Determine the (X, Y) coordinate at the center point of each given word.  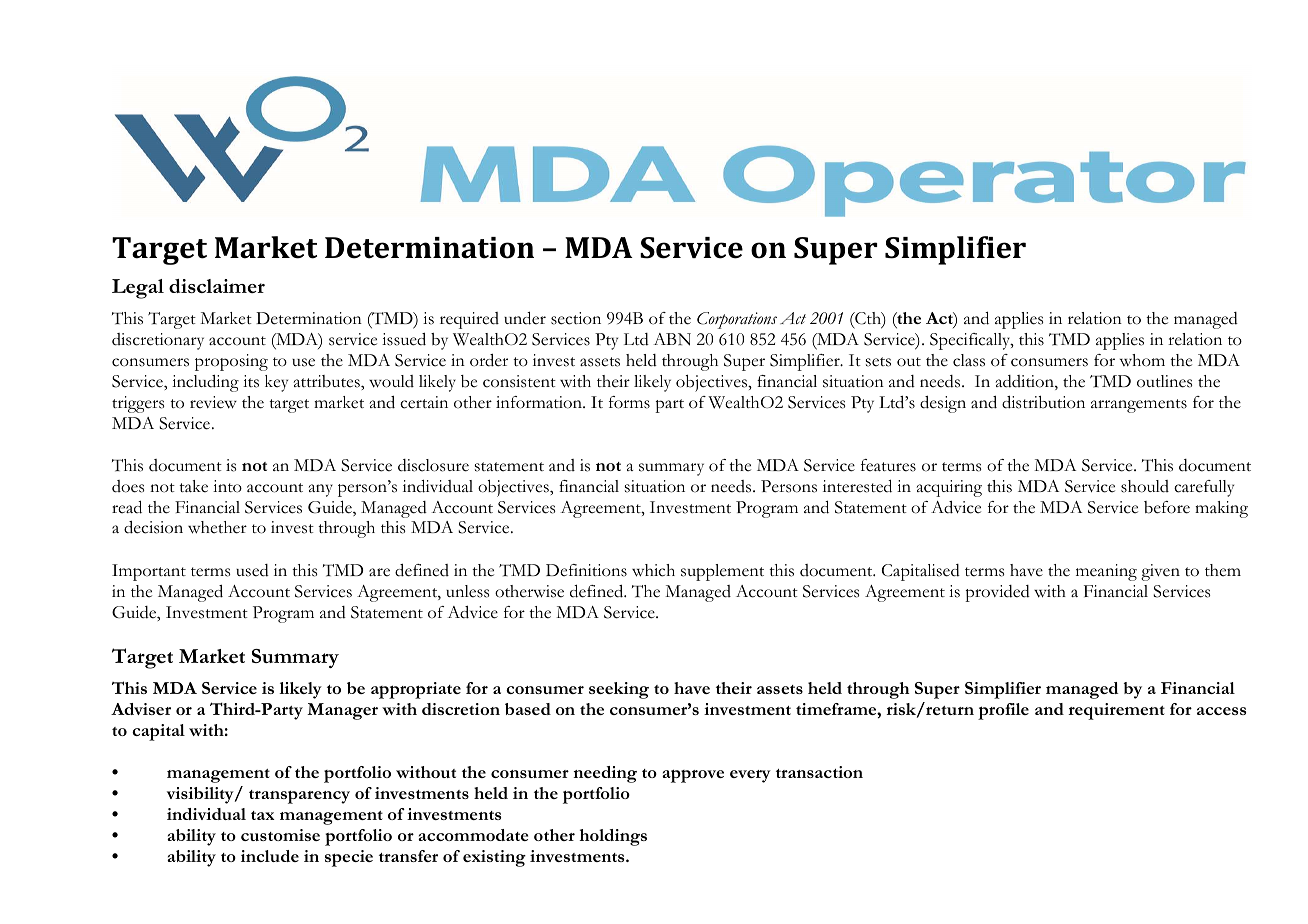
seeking (619, 690)
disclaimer (217, 286)
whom (1142, 360)
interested (857, 486)
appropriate (416, 690)
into (227, 486)
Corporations (737, 320)
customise (280, 835)
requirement (1116, 711)
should (1145, 486)
